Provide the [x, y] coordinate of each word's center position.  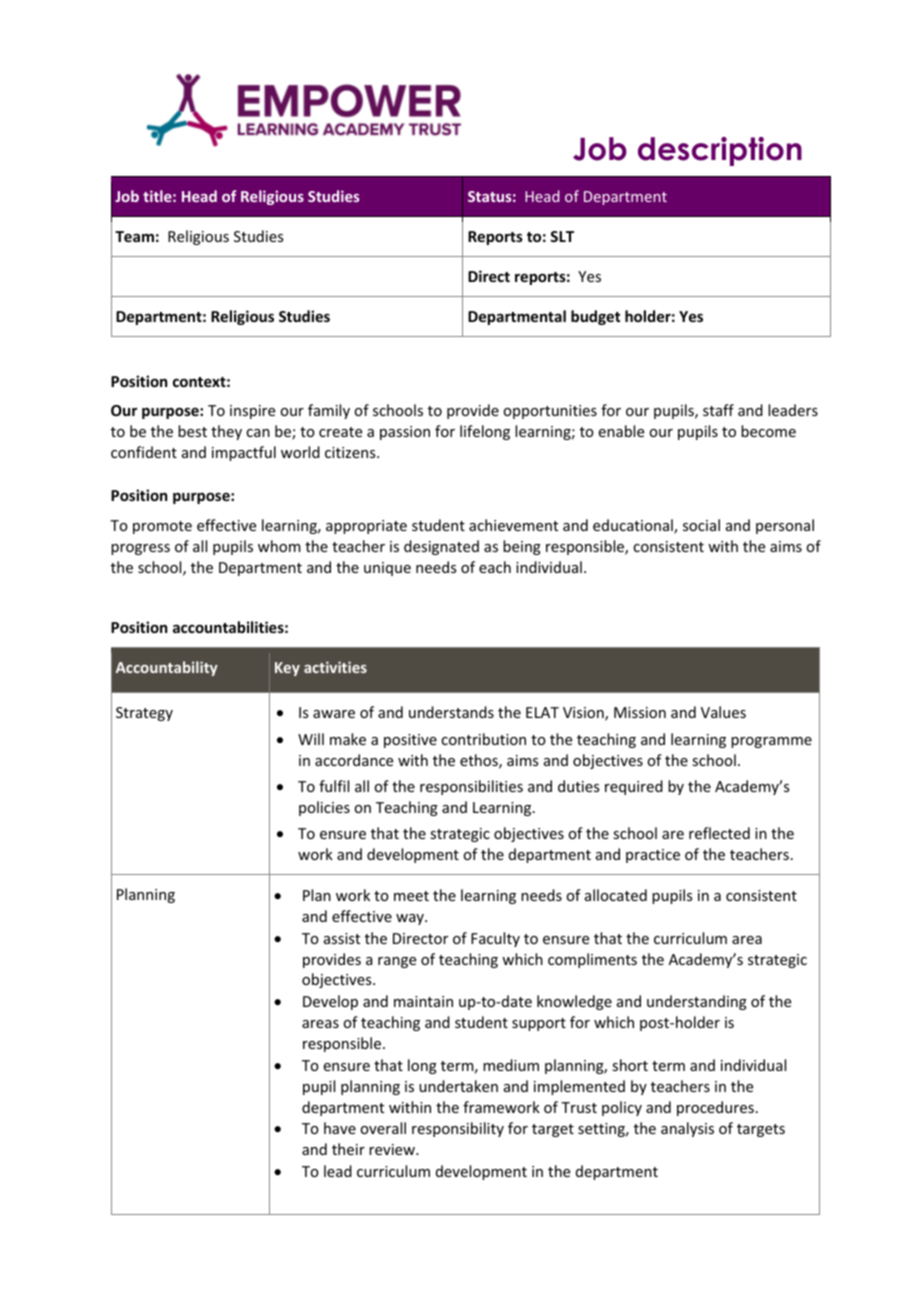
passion [405, 433]
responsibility [458, 1129]
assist [342, 938]
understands [451, 712]
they [226, 432]
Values [723, 712]
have [340, 1128]
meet [411, 896]
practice [653, 856]
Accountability [167, 668]
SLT [562, 236]
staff [718, 410]
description [720, 151]
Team [134, 236]
